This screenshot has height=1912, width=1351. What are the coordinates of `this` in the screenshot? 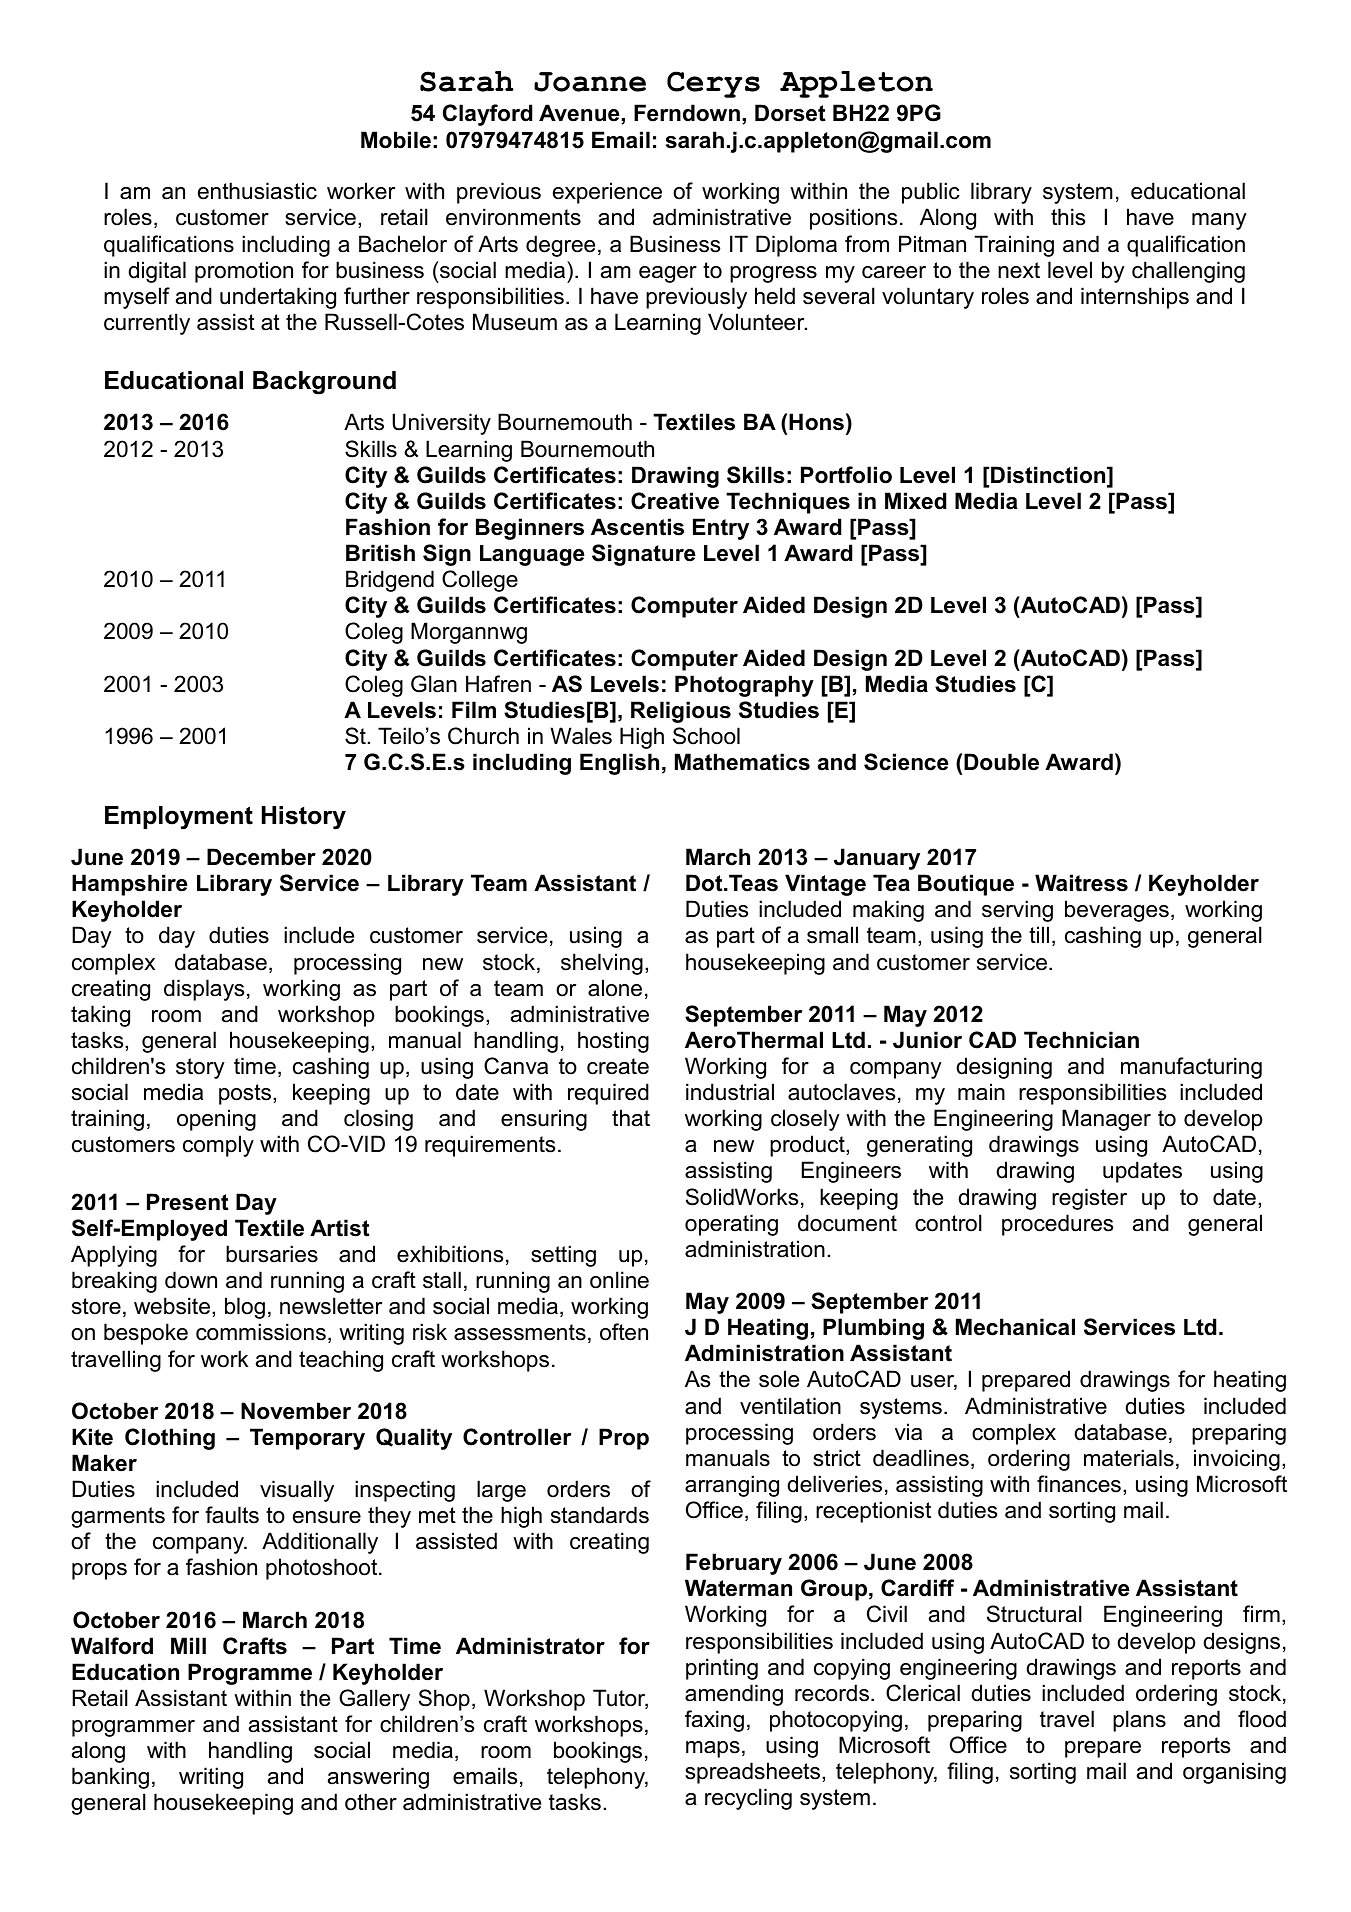 It's located at (1068, 217).
